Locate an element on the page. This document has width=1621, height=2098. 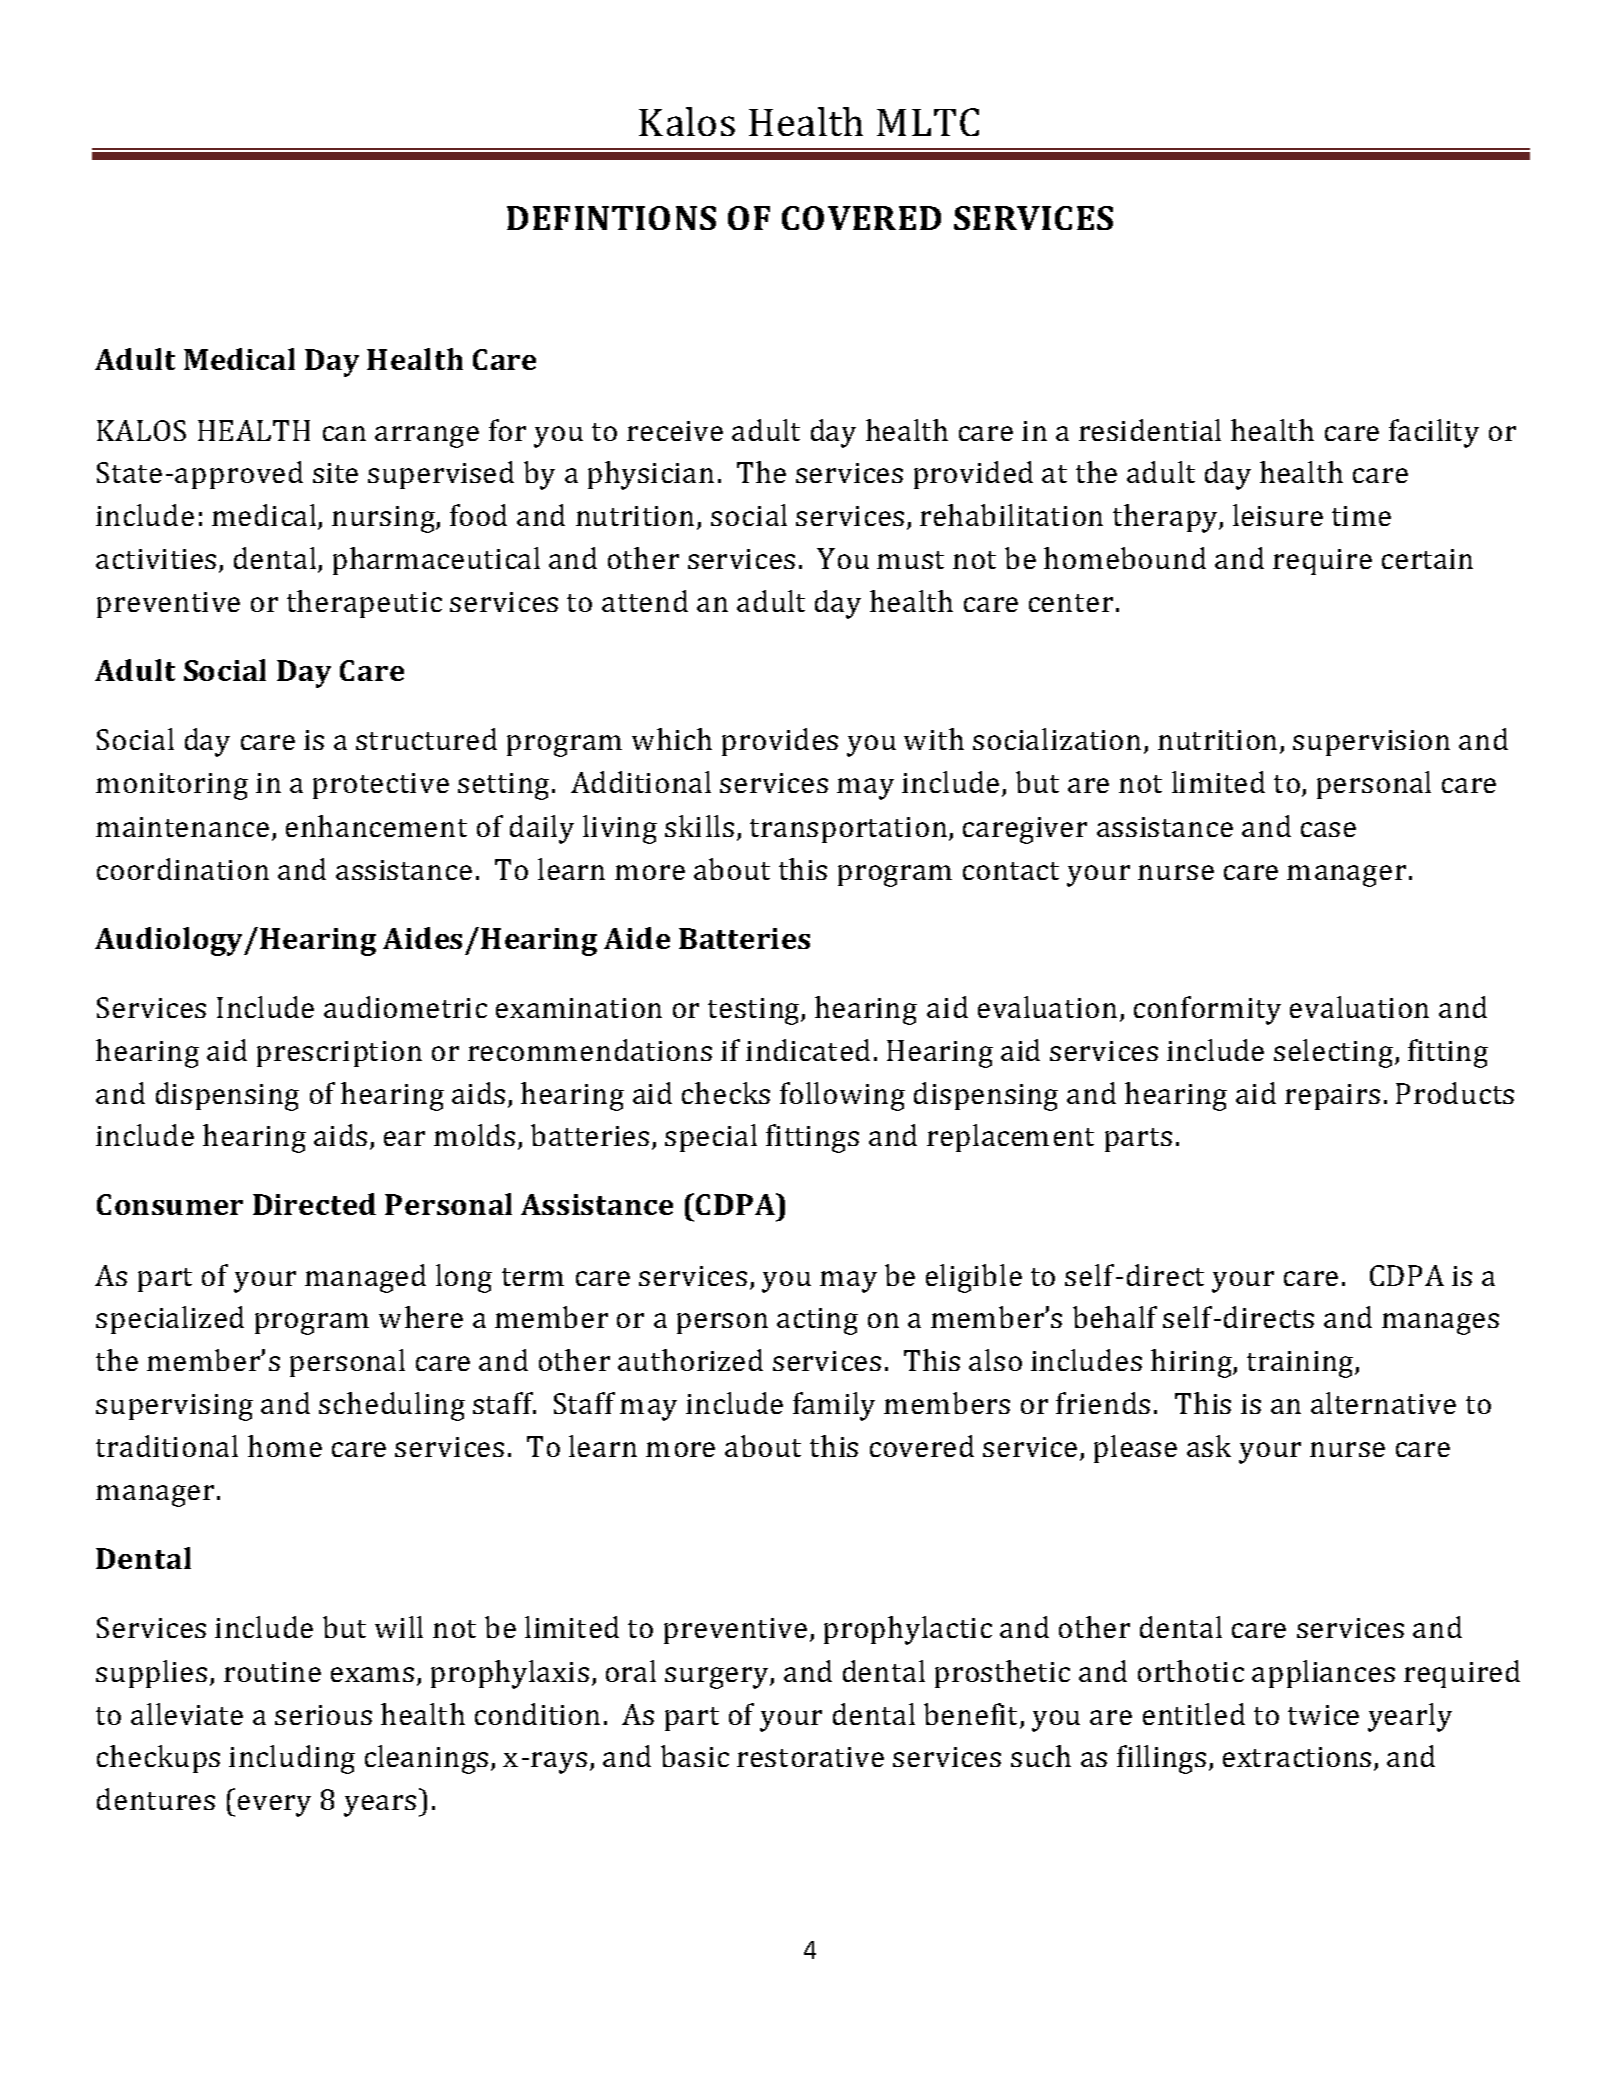
receive is located at coordinates (675, 431).
